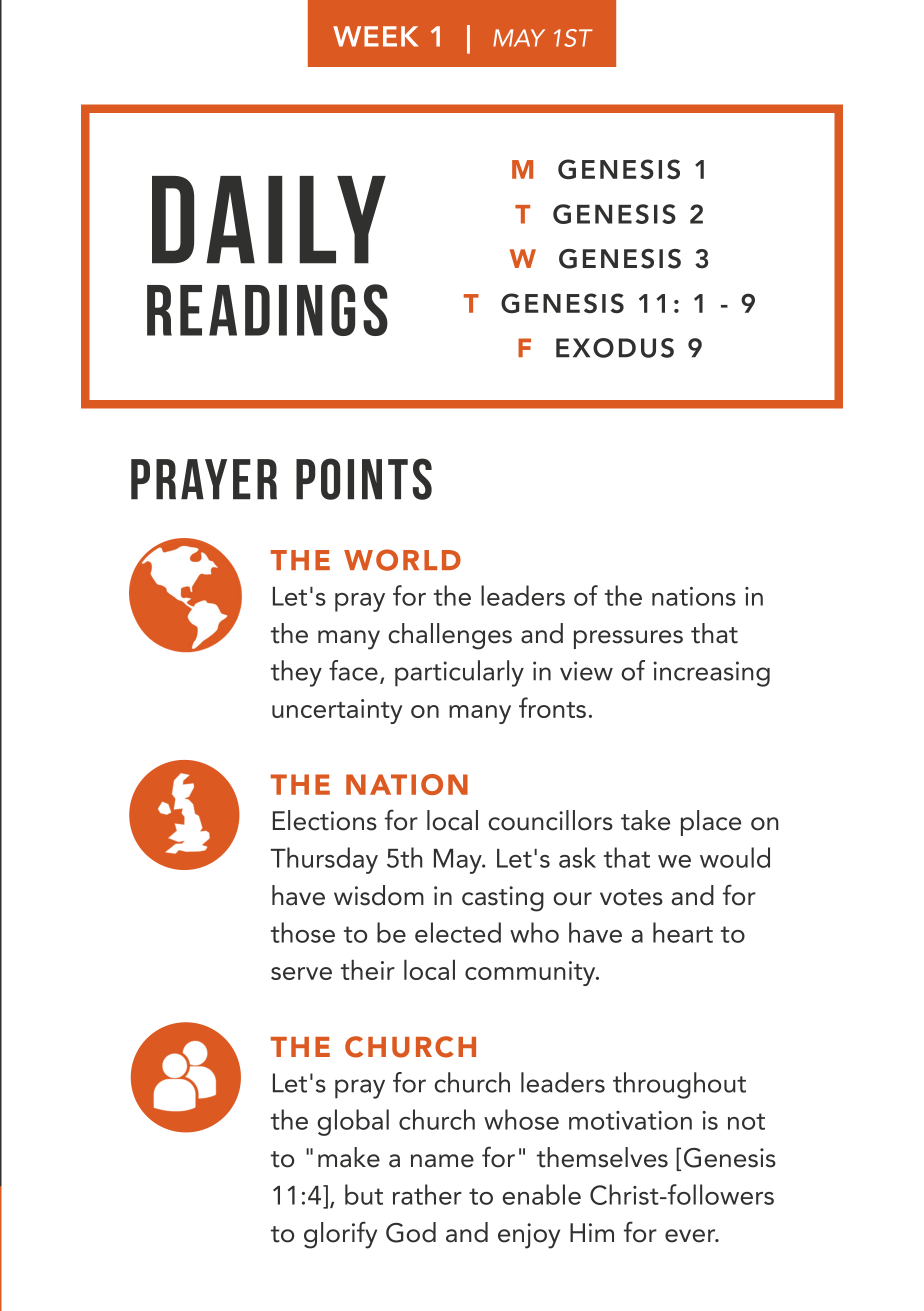  What do you see at coordinates (376, 36) in the screenshot?
I see `WEEK` at bounding box center [376, 36].
